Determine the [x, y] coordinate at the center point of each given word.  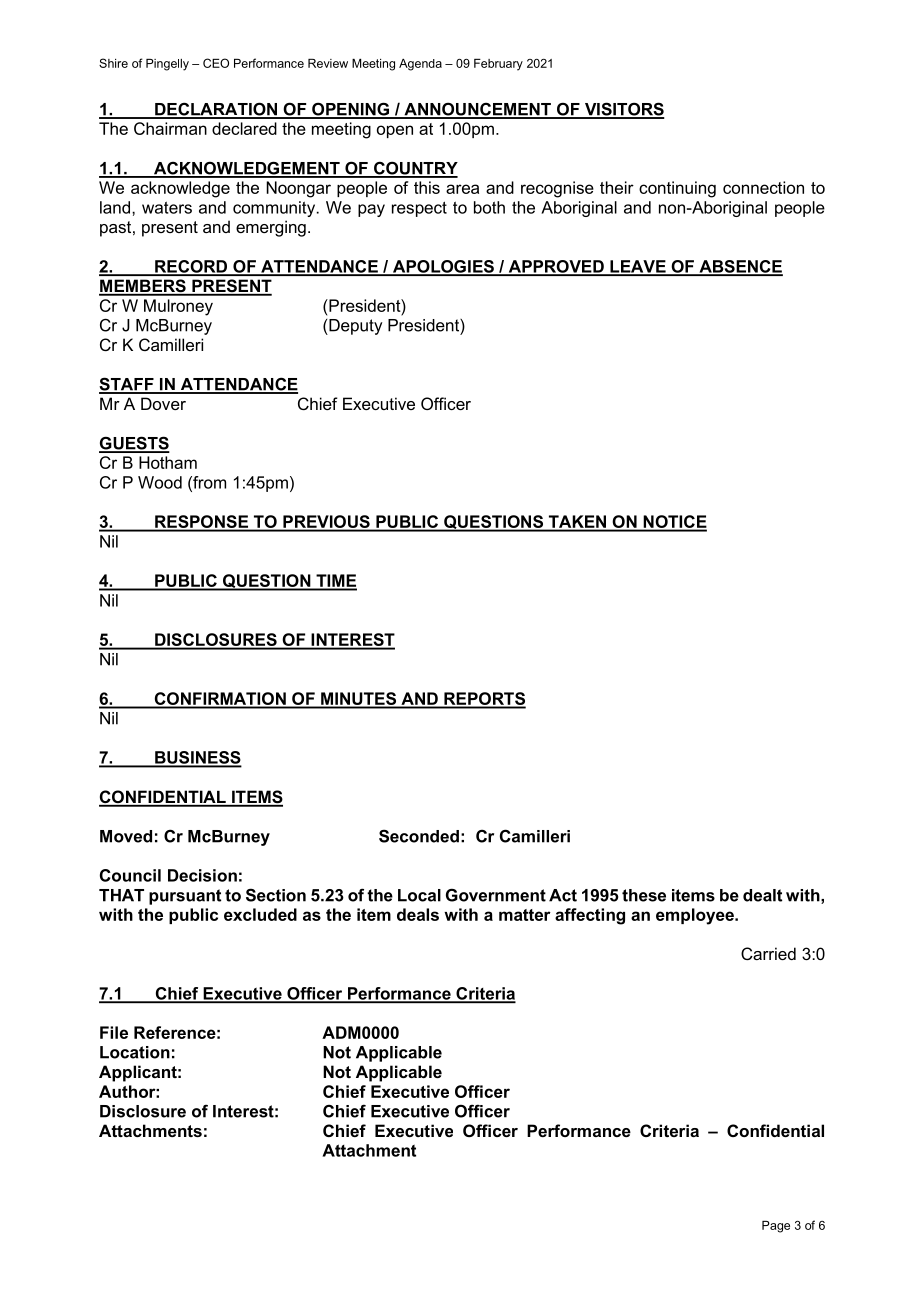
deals [418, 914]
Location [135, 1052]
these [644, 895]
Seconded [419, 836]
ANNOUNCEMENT [477, 110]
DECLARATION [216, 110]
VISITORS [623, 110]
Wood [160, 482]
